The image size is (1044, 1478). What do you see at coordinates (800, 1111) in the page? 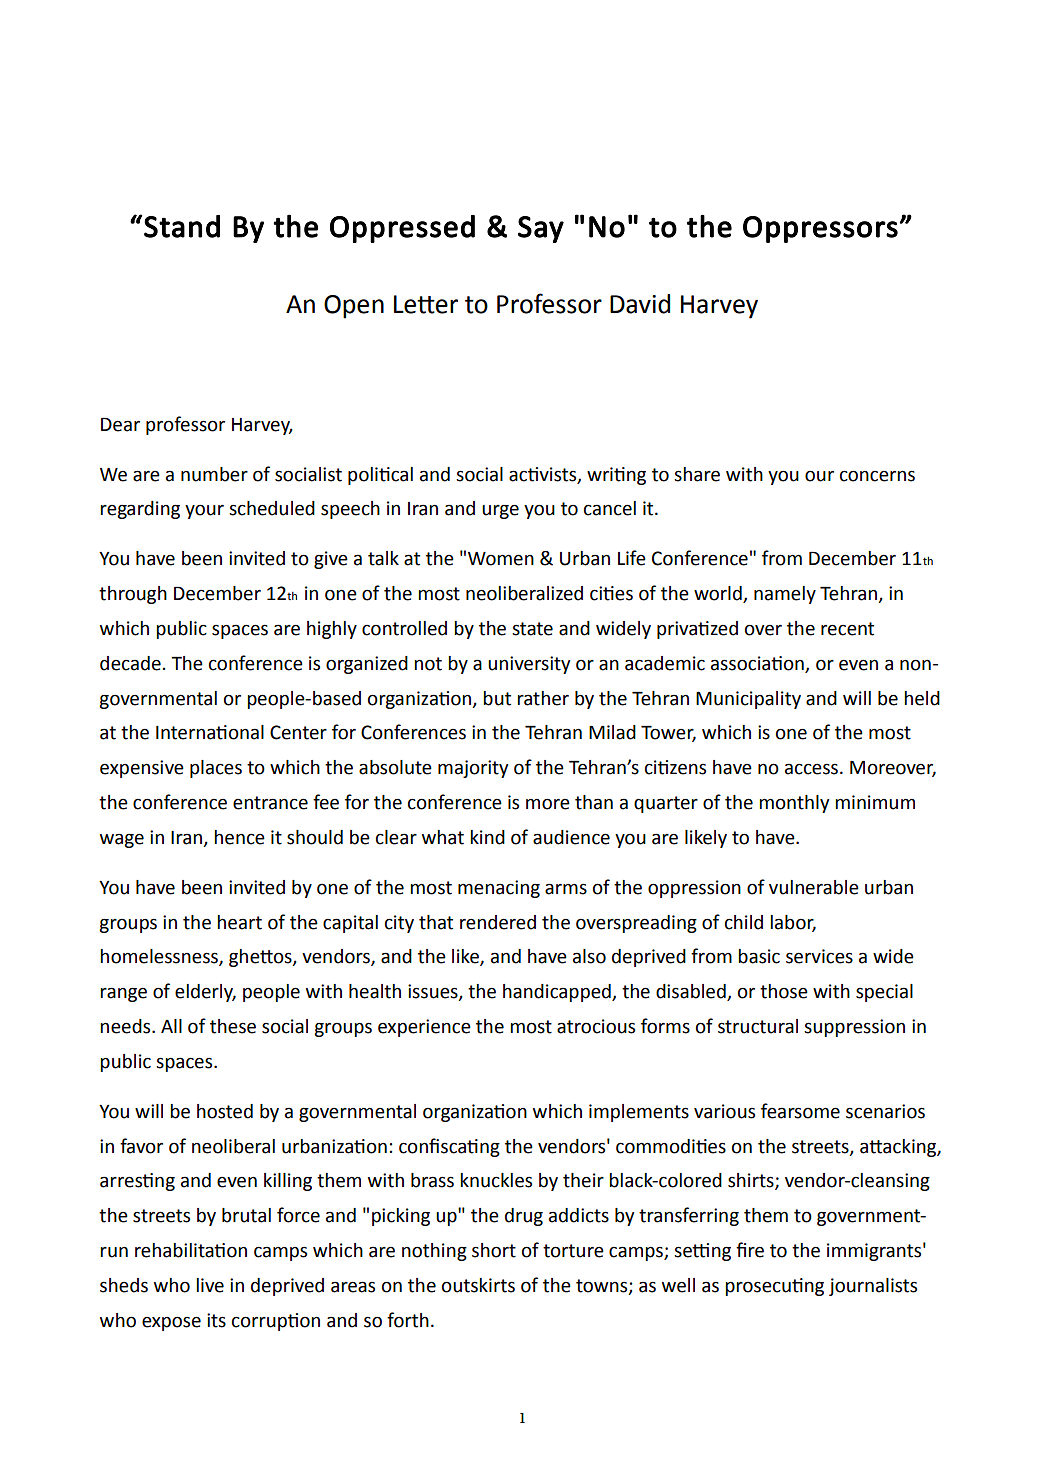
I see `fearsome` at bounding box center [800, 1111].
